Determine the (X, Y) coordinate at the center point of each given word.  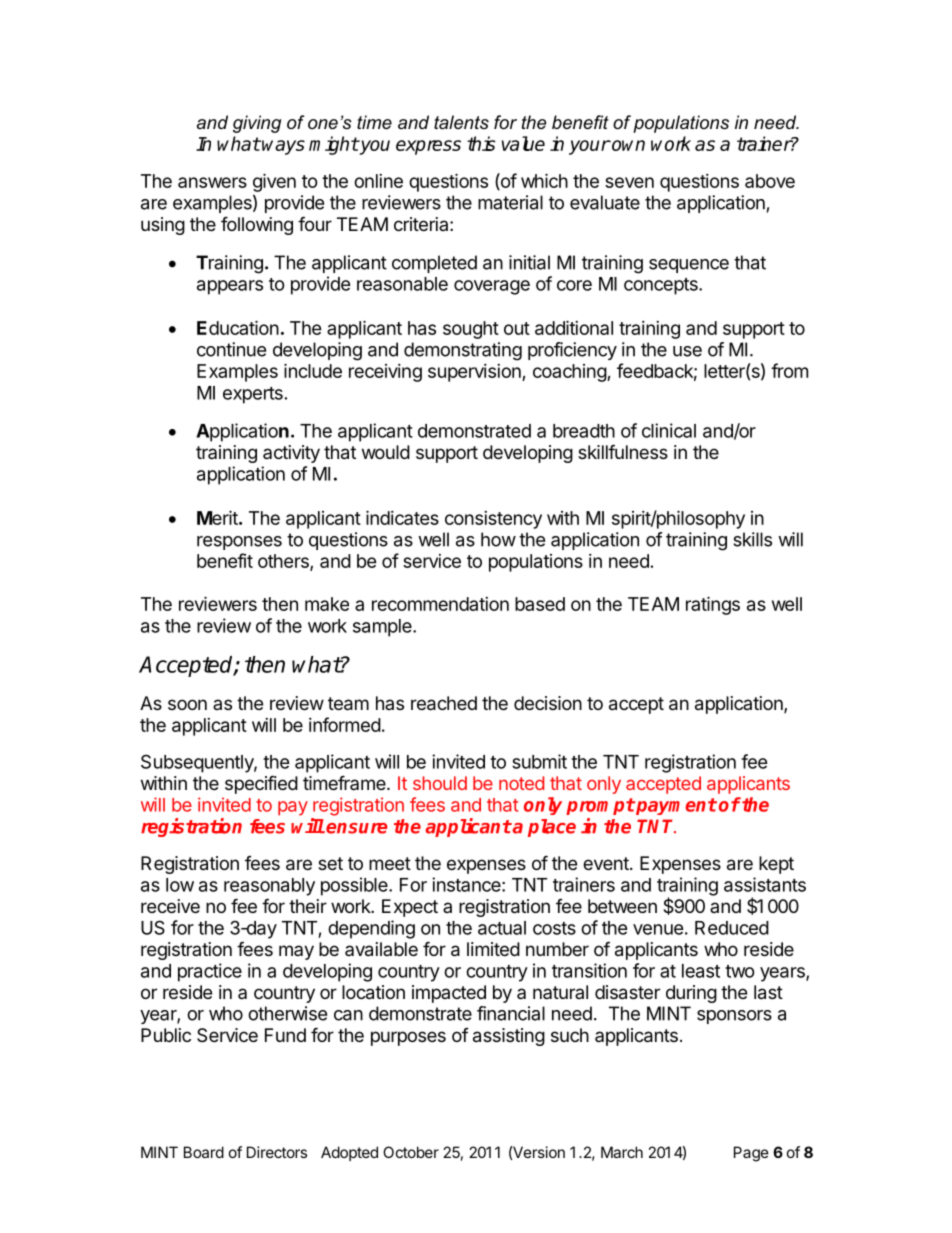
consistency (493, 520)
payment (675, 806)
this (481, 143)
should (440, 783)
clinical (669, 430)
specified (261, 784)
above (770, 181)
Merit (217, 517)
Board (204, 1152)
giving (257, 124)
